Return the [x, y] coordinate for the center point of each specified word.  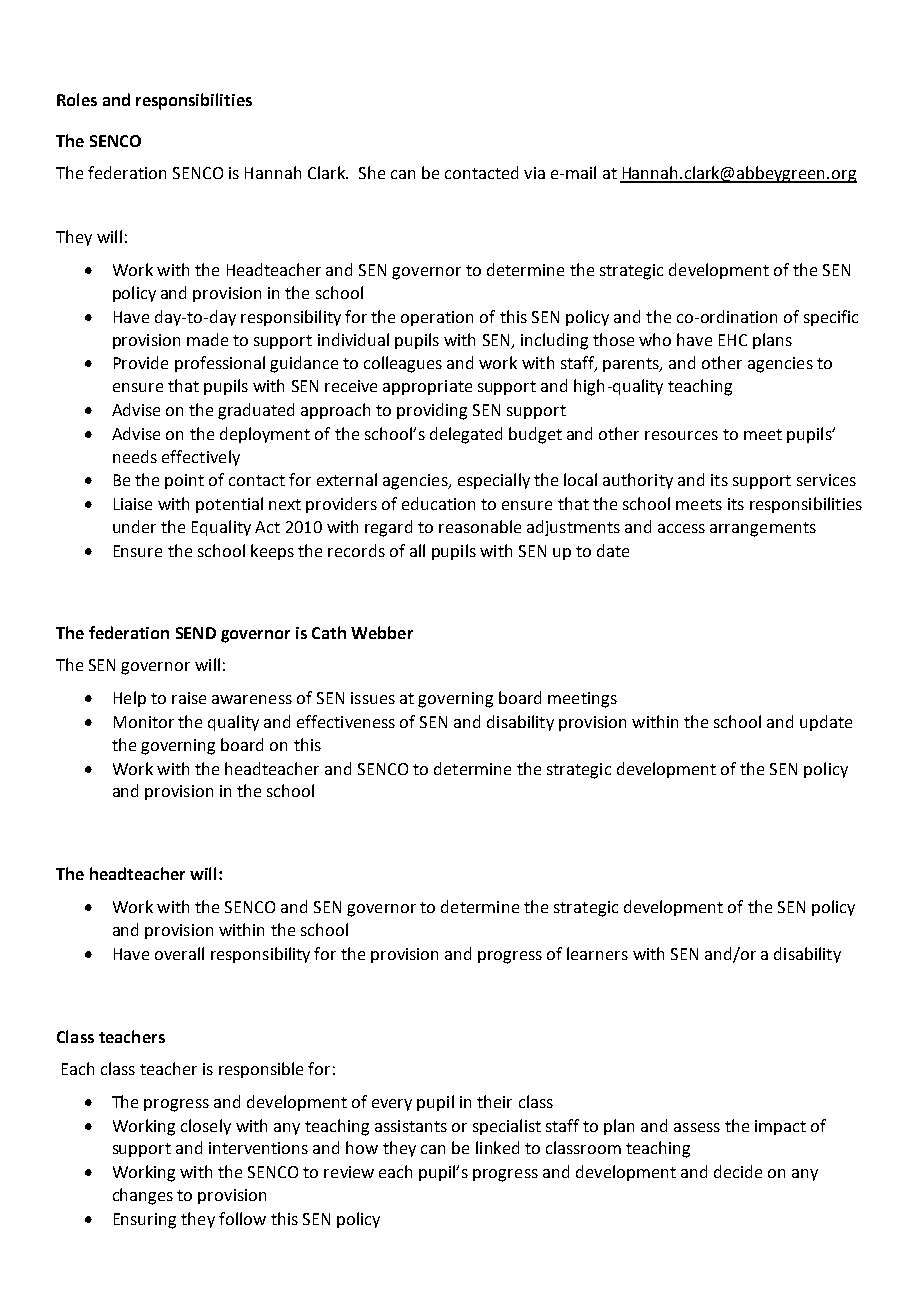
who [655, 339]
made [207, 339]
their [494, 1101]
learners [597, 953]
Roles [77, 99]
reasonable [480, 526]
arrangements [763, 529]
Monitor [144, 722]
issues [373, 698]
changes [143, 1196]
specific [831, 318]
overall [179, 953]
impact [780, 1127]
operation [437, 318]
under [134, 526]
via [534, 173]
